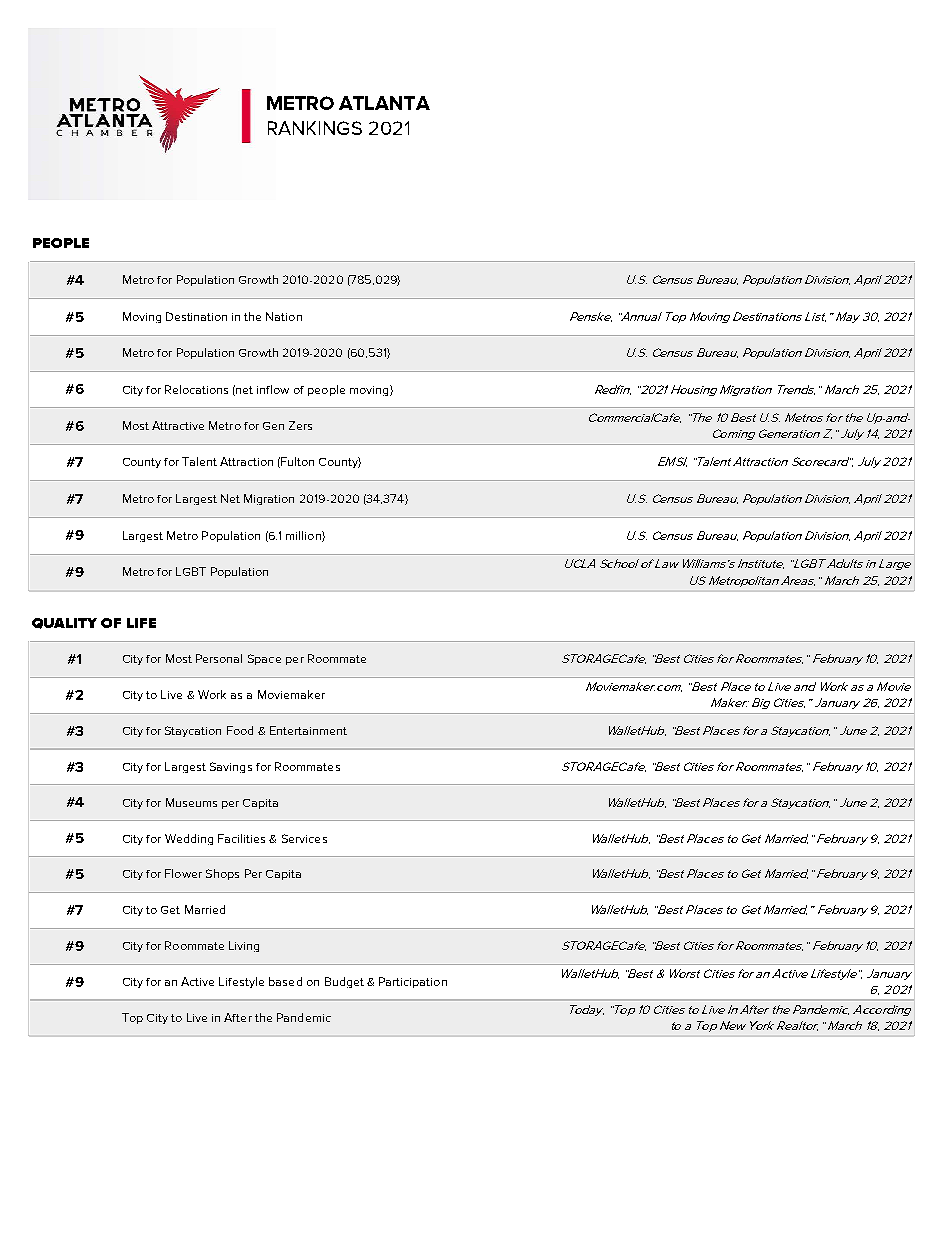 The image size is (952, 1233). What do you see at coordinates (244, 946) in the screenshot?
I see `Living` at bounding box center [244, 946].
